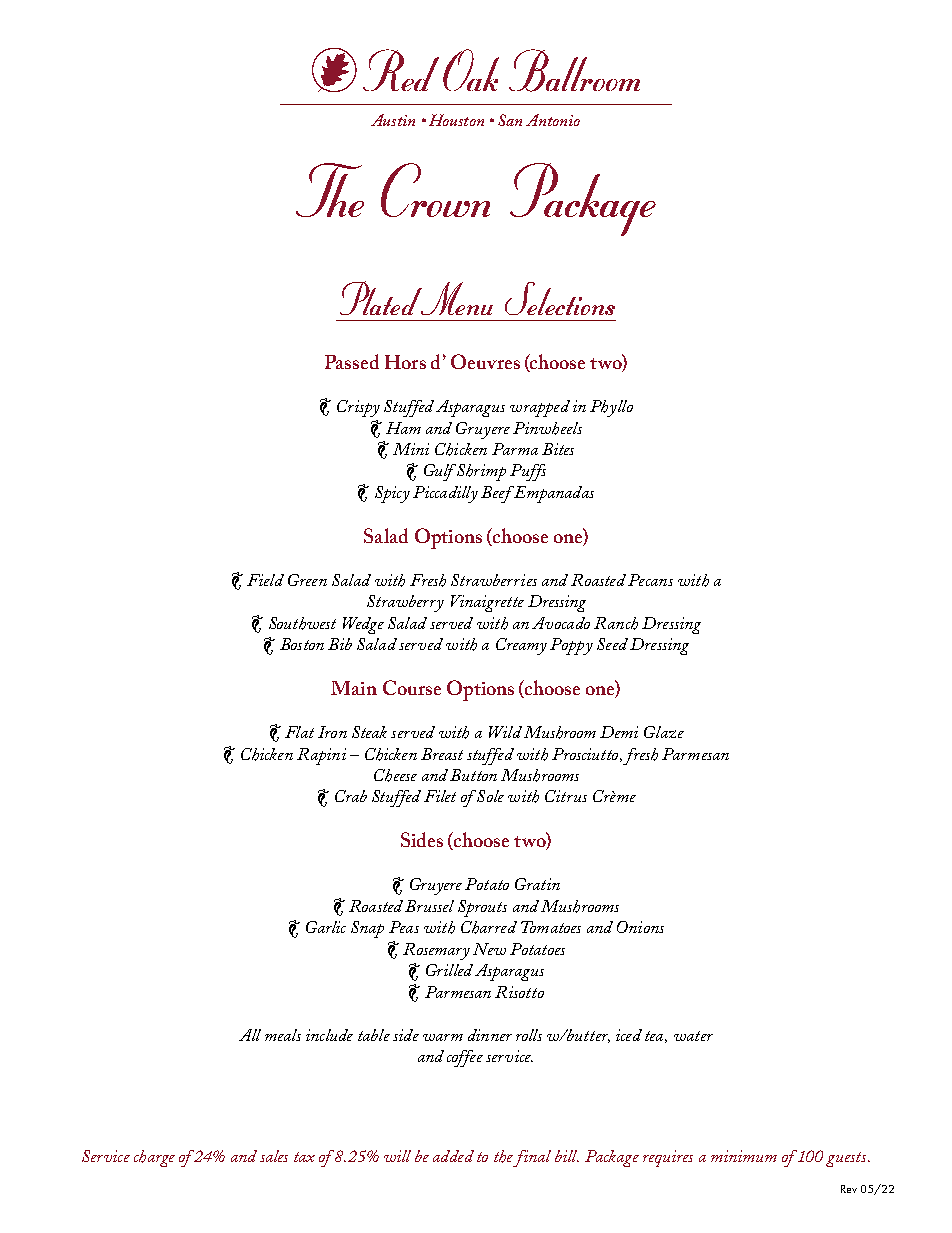 The width and height of the screenshot is (952, 1233). Describe the element at coordinates (393, 120) in the screenshot. I see `Austin` at that location.
